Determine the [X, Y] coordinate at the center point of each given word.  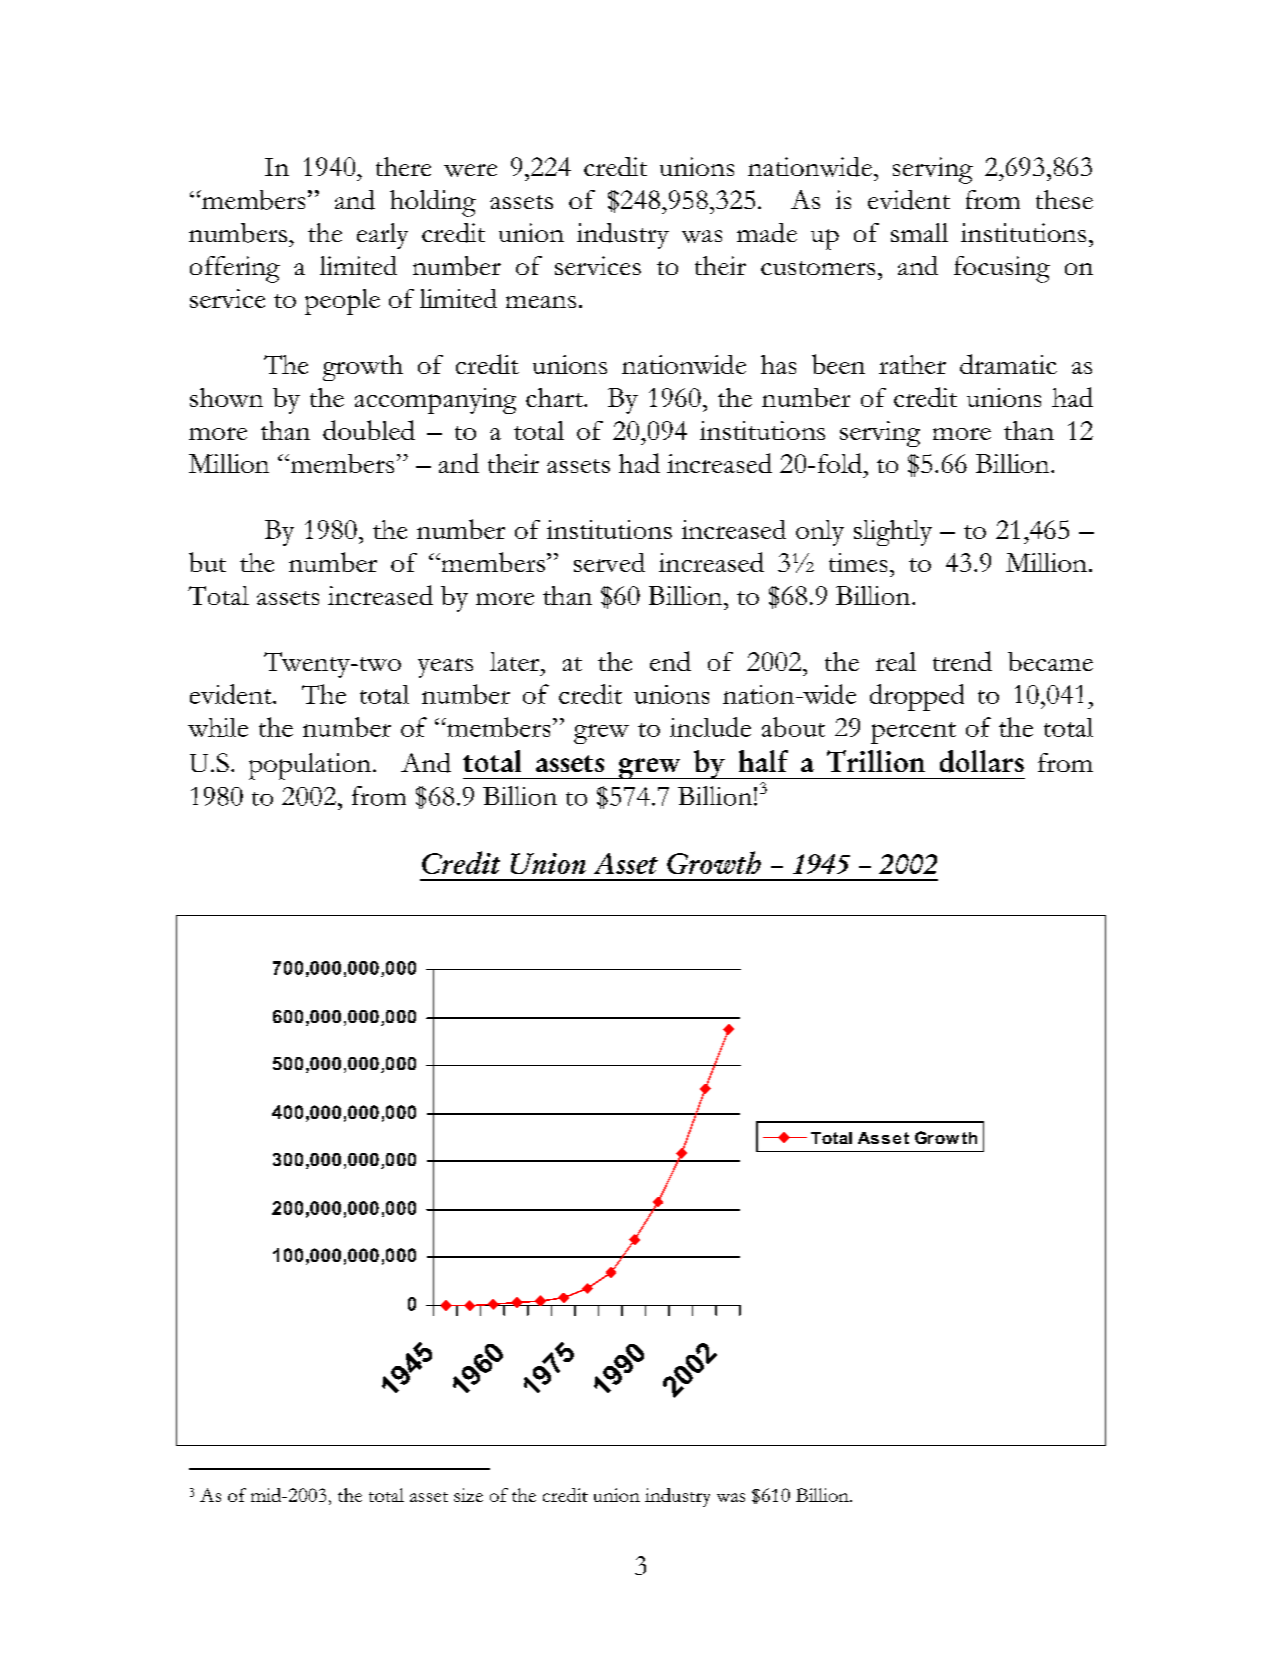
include [710, 727]
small [919, 232]
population [310, 766]
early [382, 236]
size [468, 1495]
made [767, 233]
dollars [982, 761]
